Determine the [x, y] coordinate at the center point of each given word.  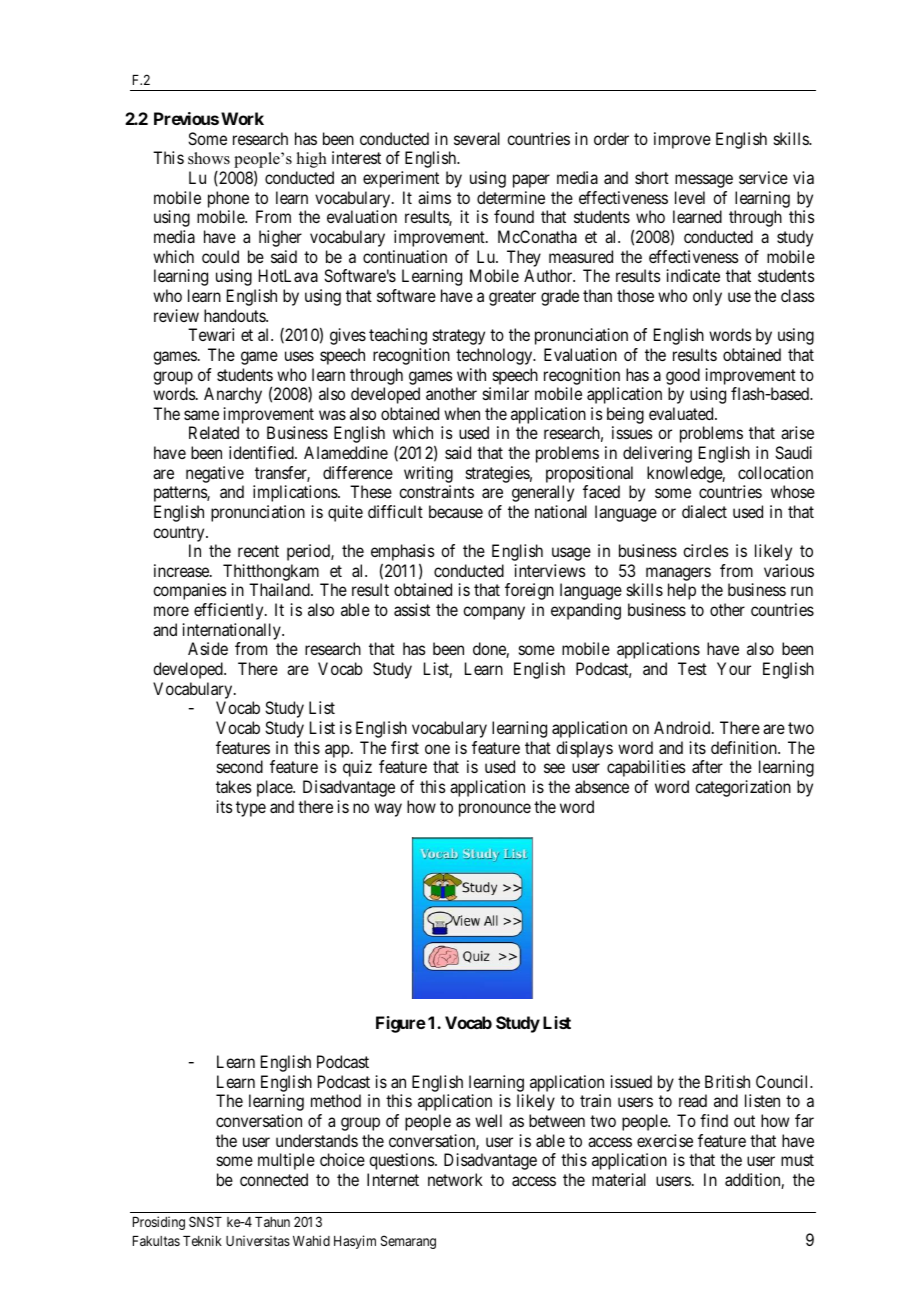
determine [511, 197]
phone [228, 199]
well [488, 1120]
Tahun [272, 1222]
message [704, 181]
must [797, 1160]
